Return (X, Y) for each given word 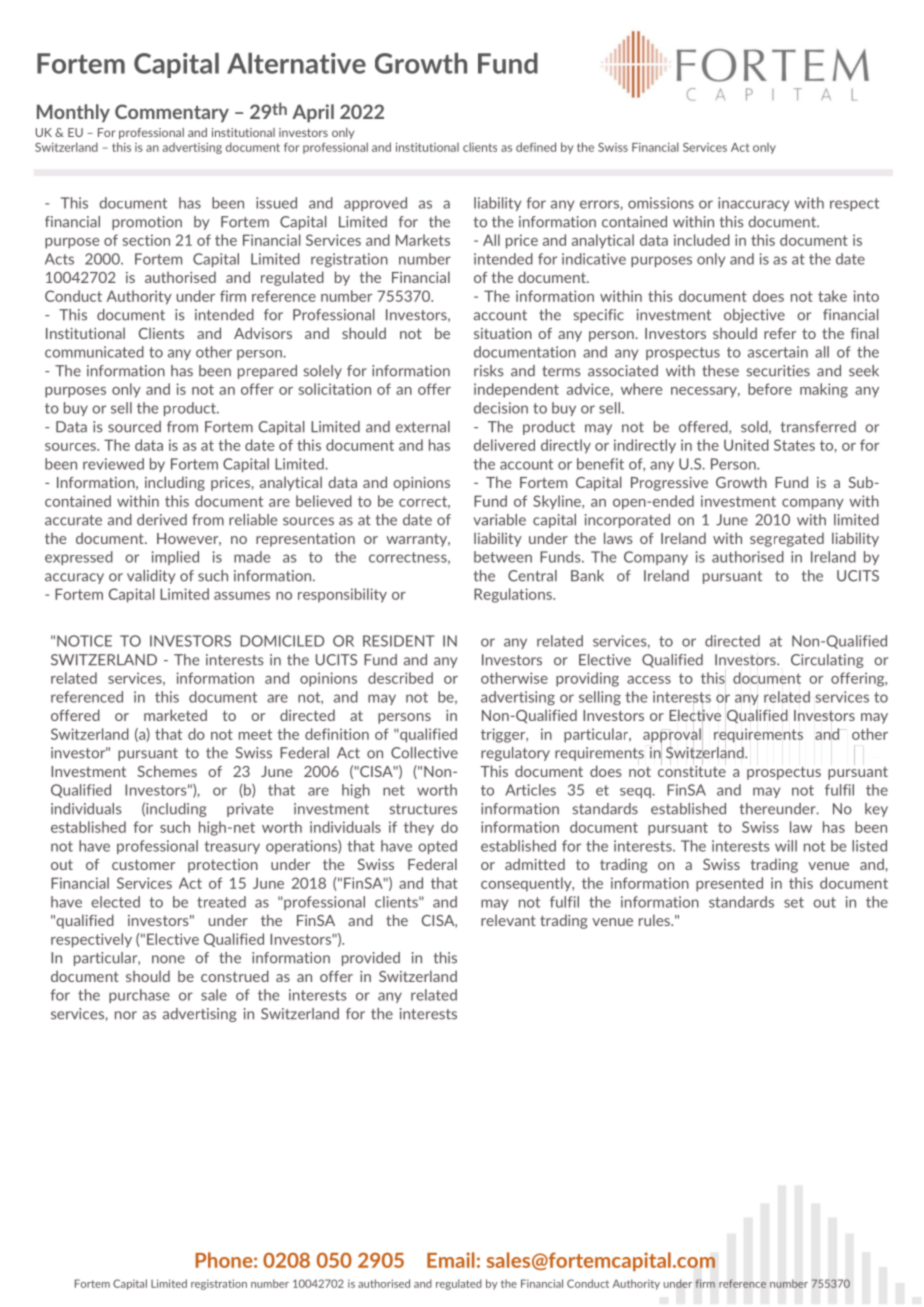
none (168, 959)
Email (451, 1260)
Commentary (172, 113)
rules (655, 920)
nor (126, 1015)
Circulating (827, 661)
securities (778, 371)
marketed (175, 715)
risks (488, 371)
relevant (508, 920)
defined (536, 147)
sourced (134, 427)
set (794, 902)
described (400, 678)
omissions (661, 203)
